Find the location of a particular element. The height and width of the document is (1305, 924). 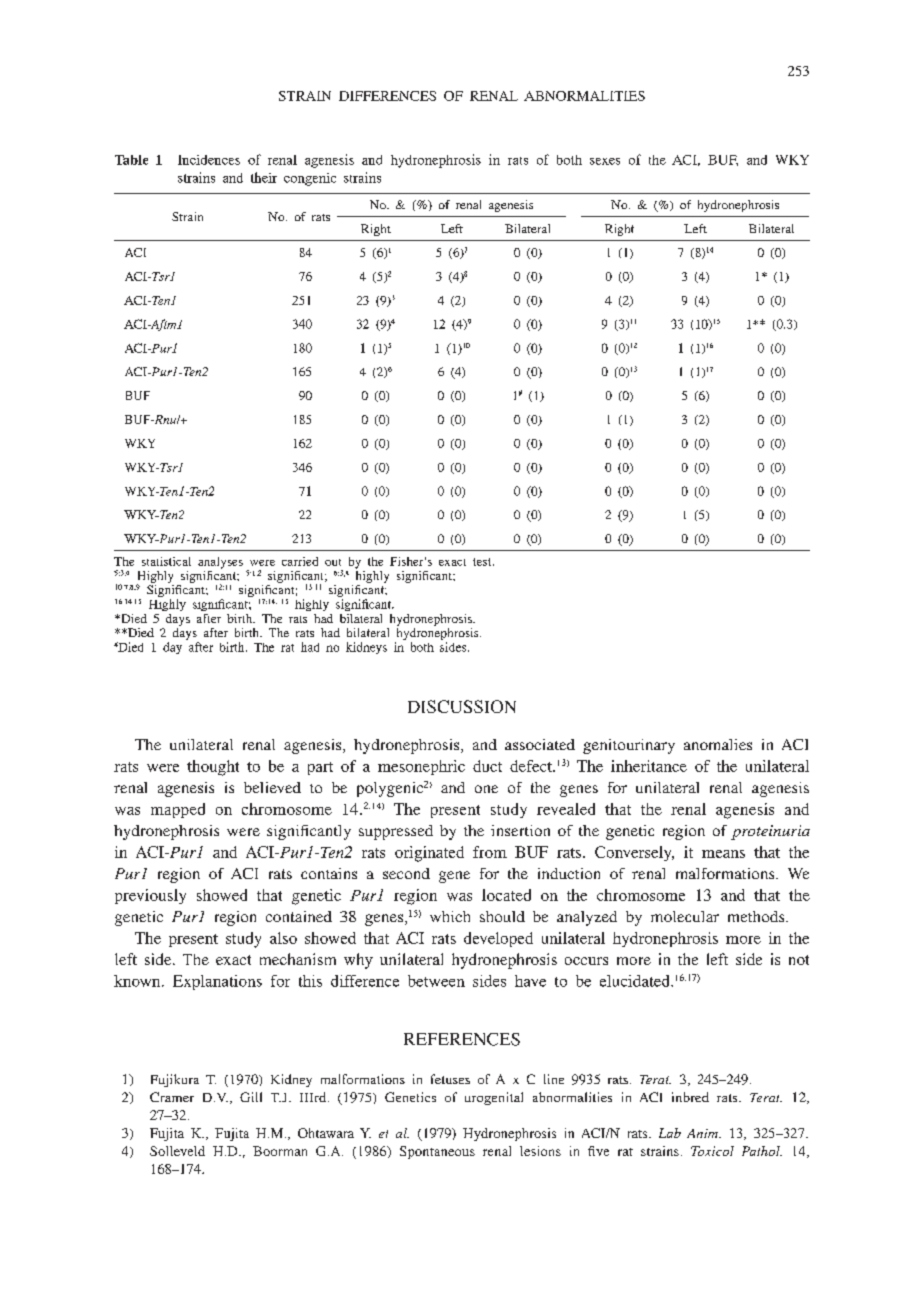

Table is located at coordinates (131, 160).
